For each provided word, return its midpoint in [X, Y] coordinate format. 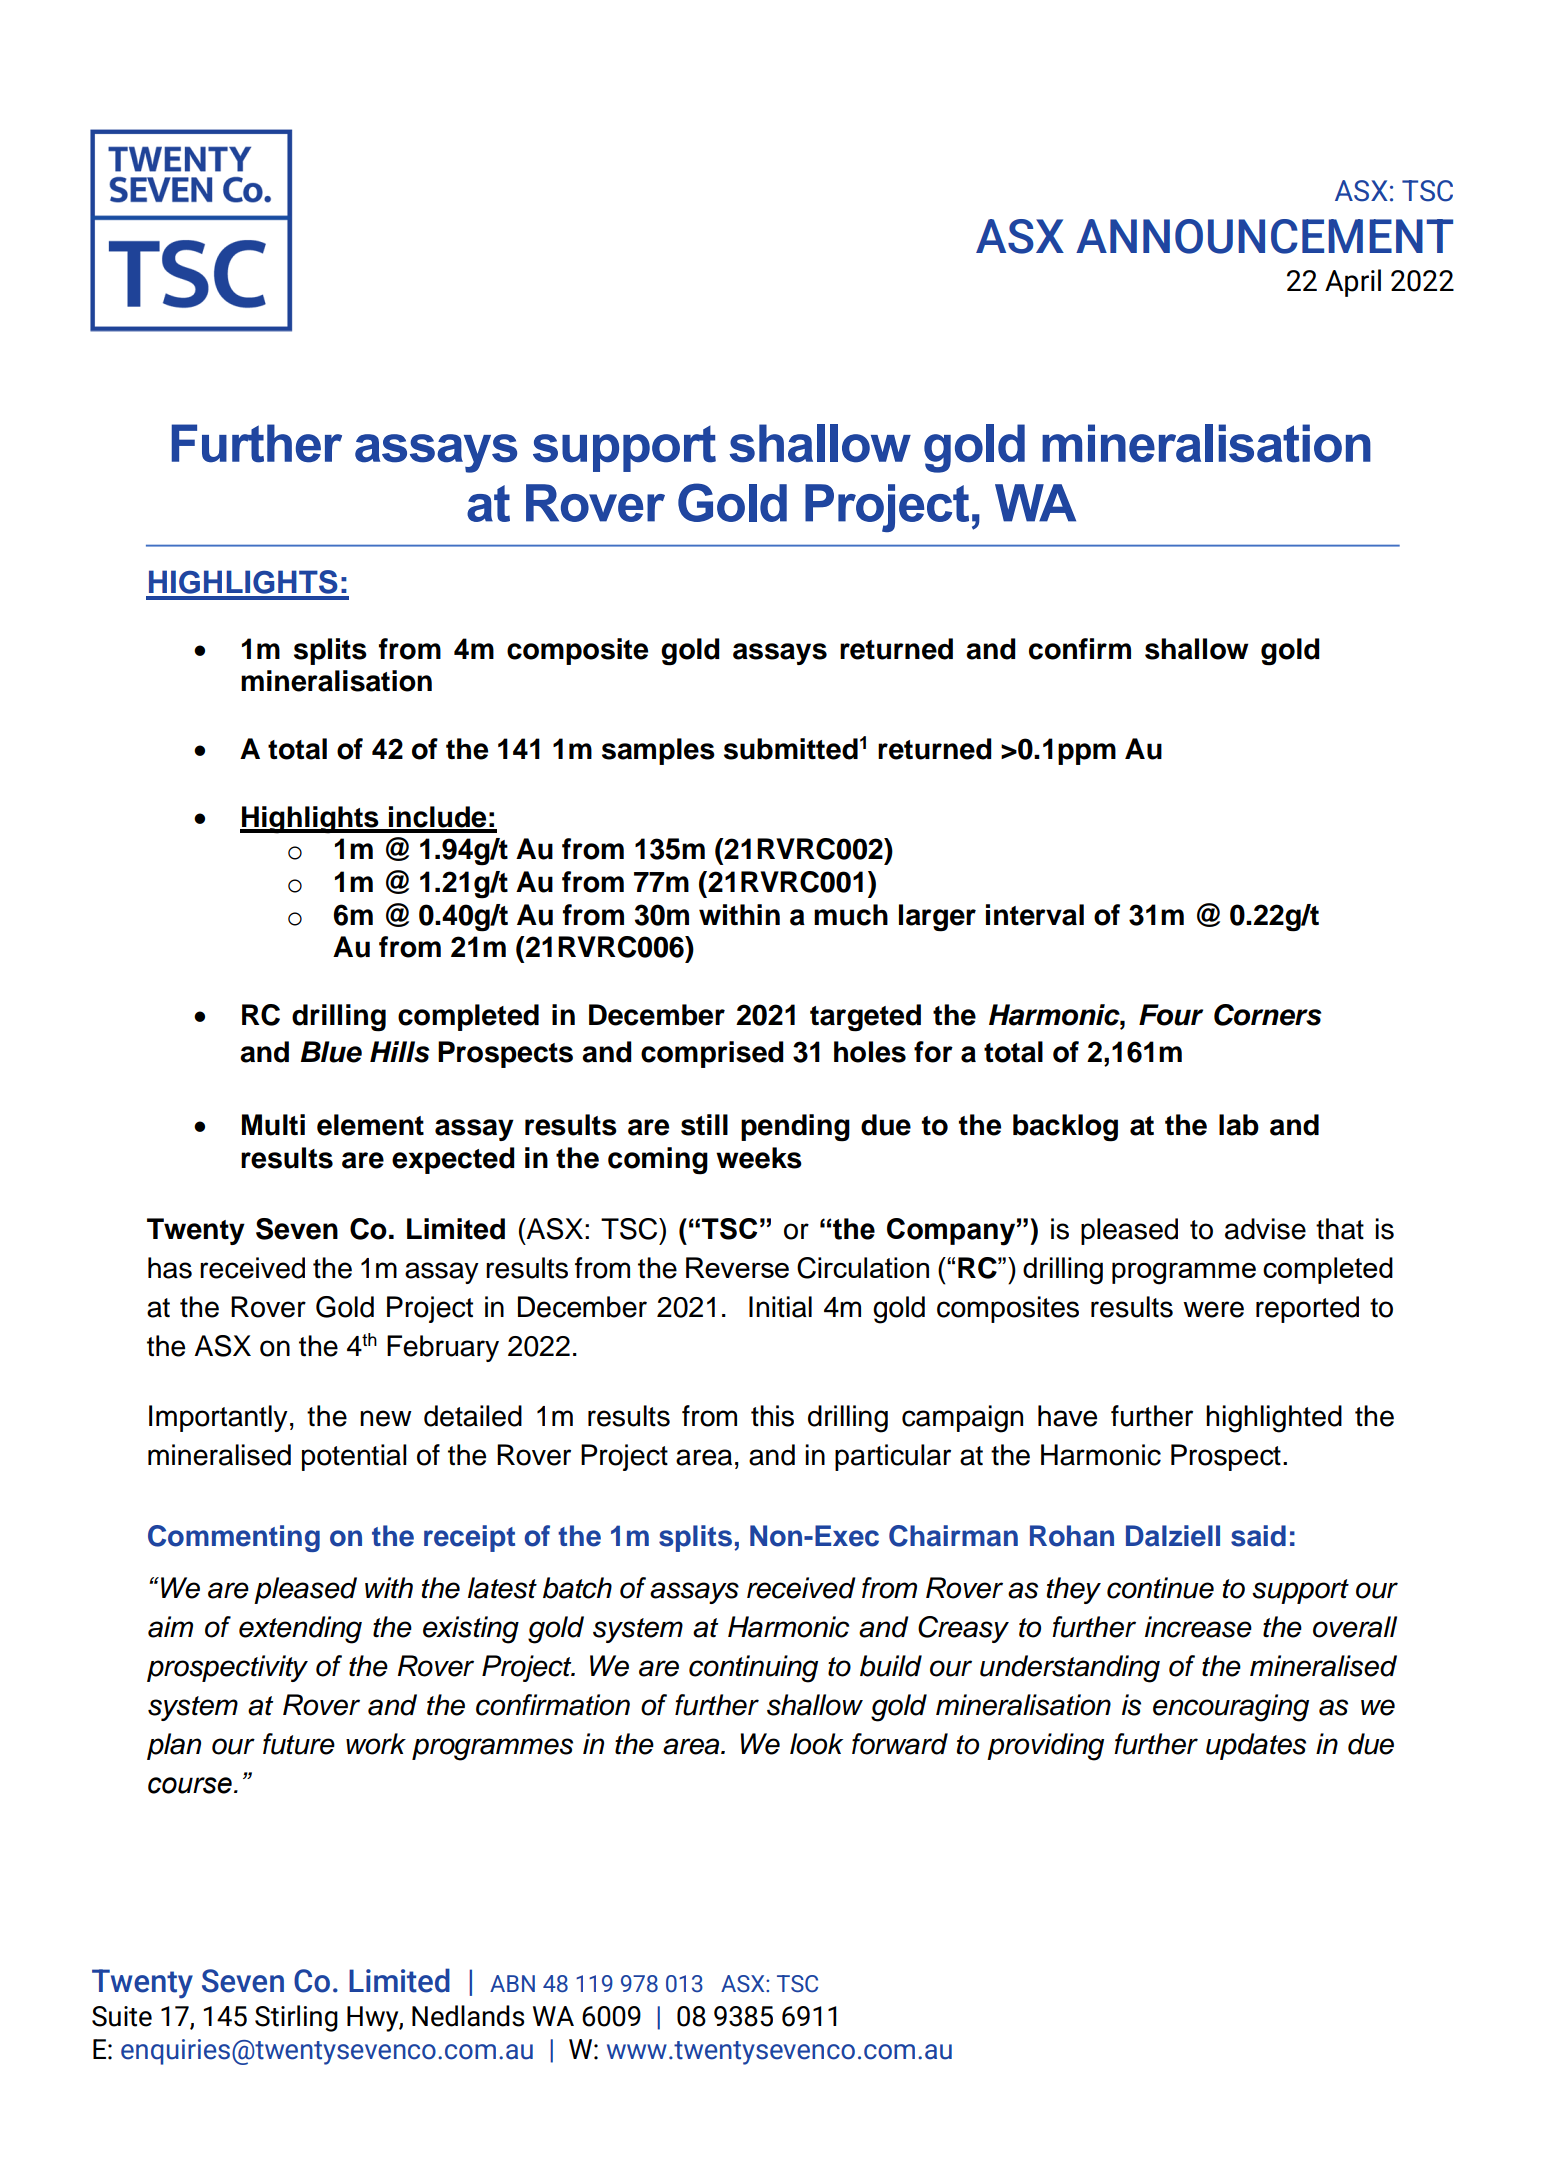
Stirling [296, 2018]
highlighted [1274, 1419]
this [772, 1416]
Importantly [218, 1418]
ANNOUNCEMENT [1264, 236]
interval [1035, 915]
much [851, 915]
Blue [331, 1052]
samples [658, 751]
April [1353, 283]
